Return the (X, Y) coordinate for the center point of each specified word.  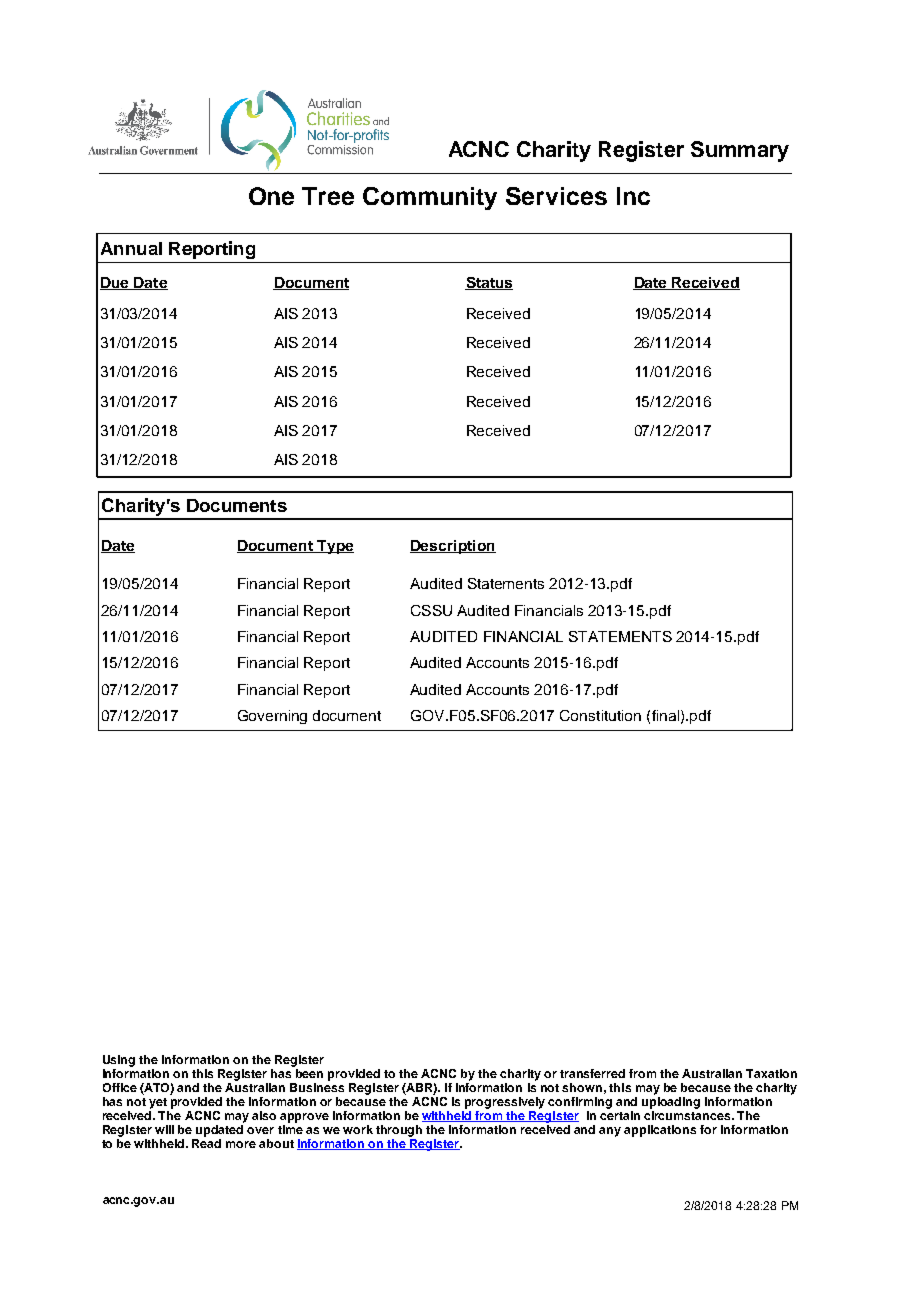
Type (334, 547)
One (271, 196)
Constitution (600, 715)
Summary (740, 151)
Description (453, 547)
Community (430, 198)
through (399, 1131)
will (164, 1129)
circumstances (688, 1115)
